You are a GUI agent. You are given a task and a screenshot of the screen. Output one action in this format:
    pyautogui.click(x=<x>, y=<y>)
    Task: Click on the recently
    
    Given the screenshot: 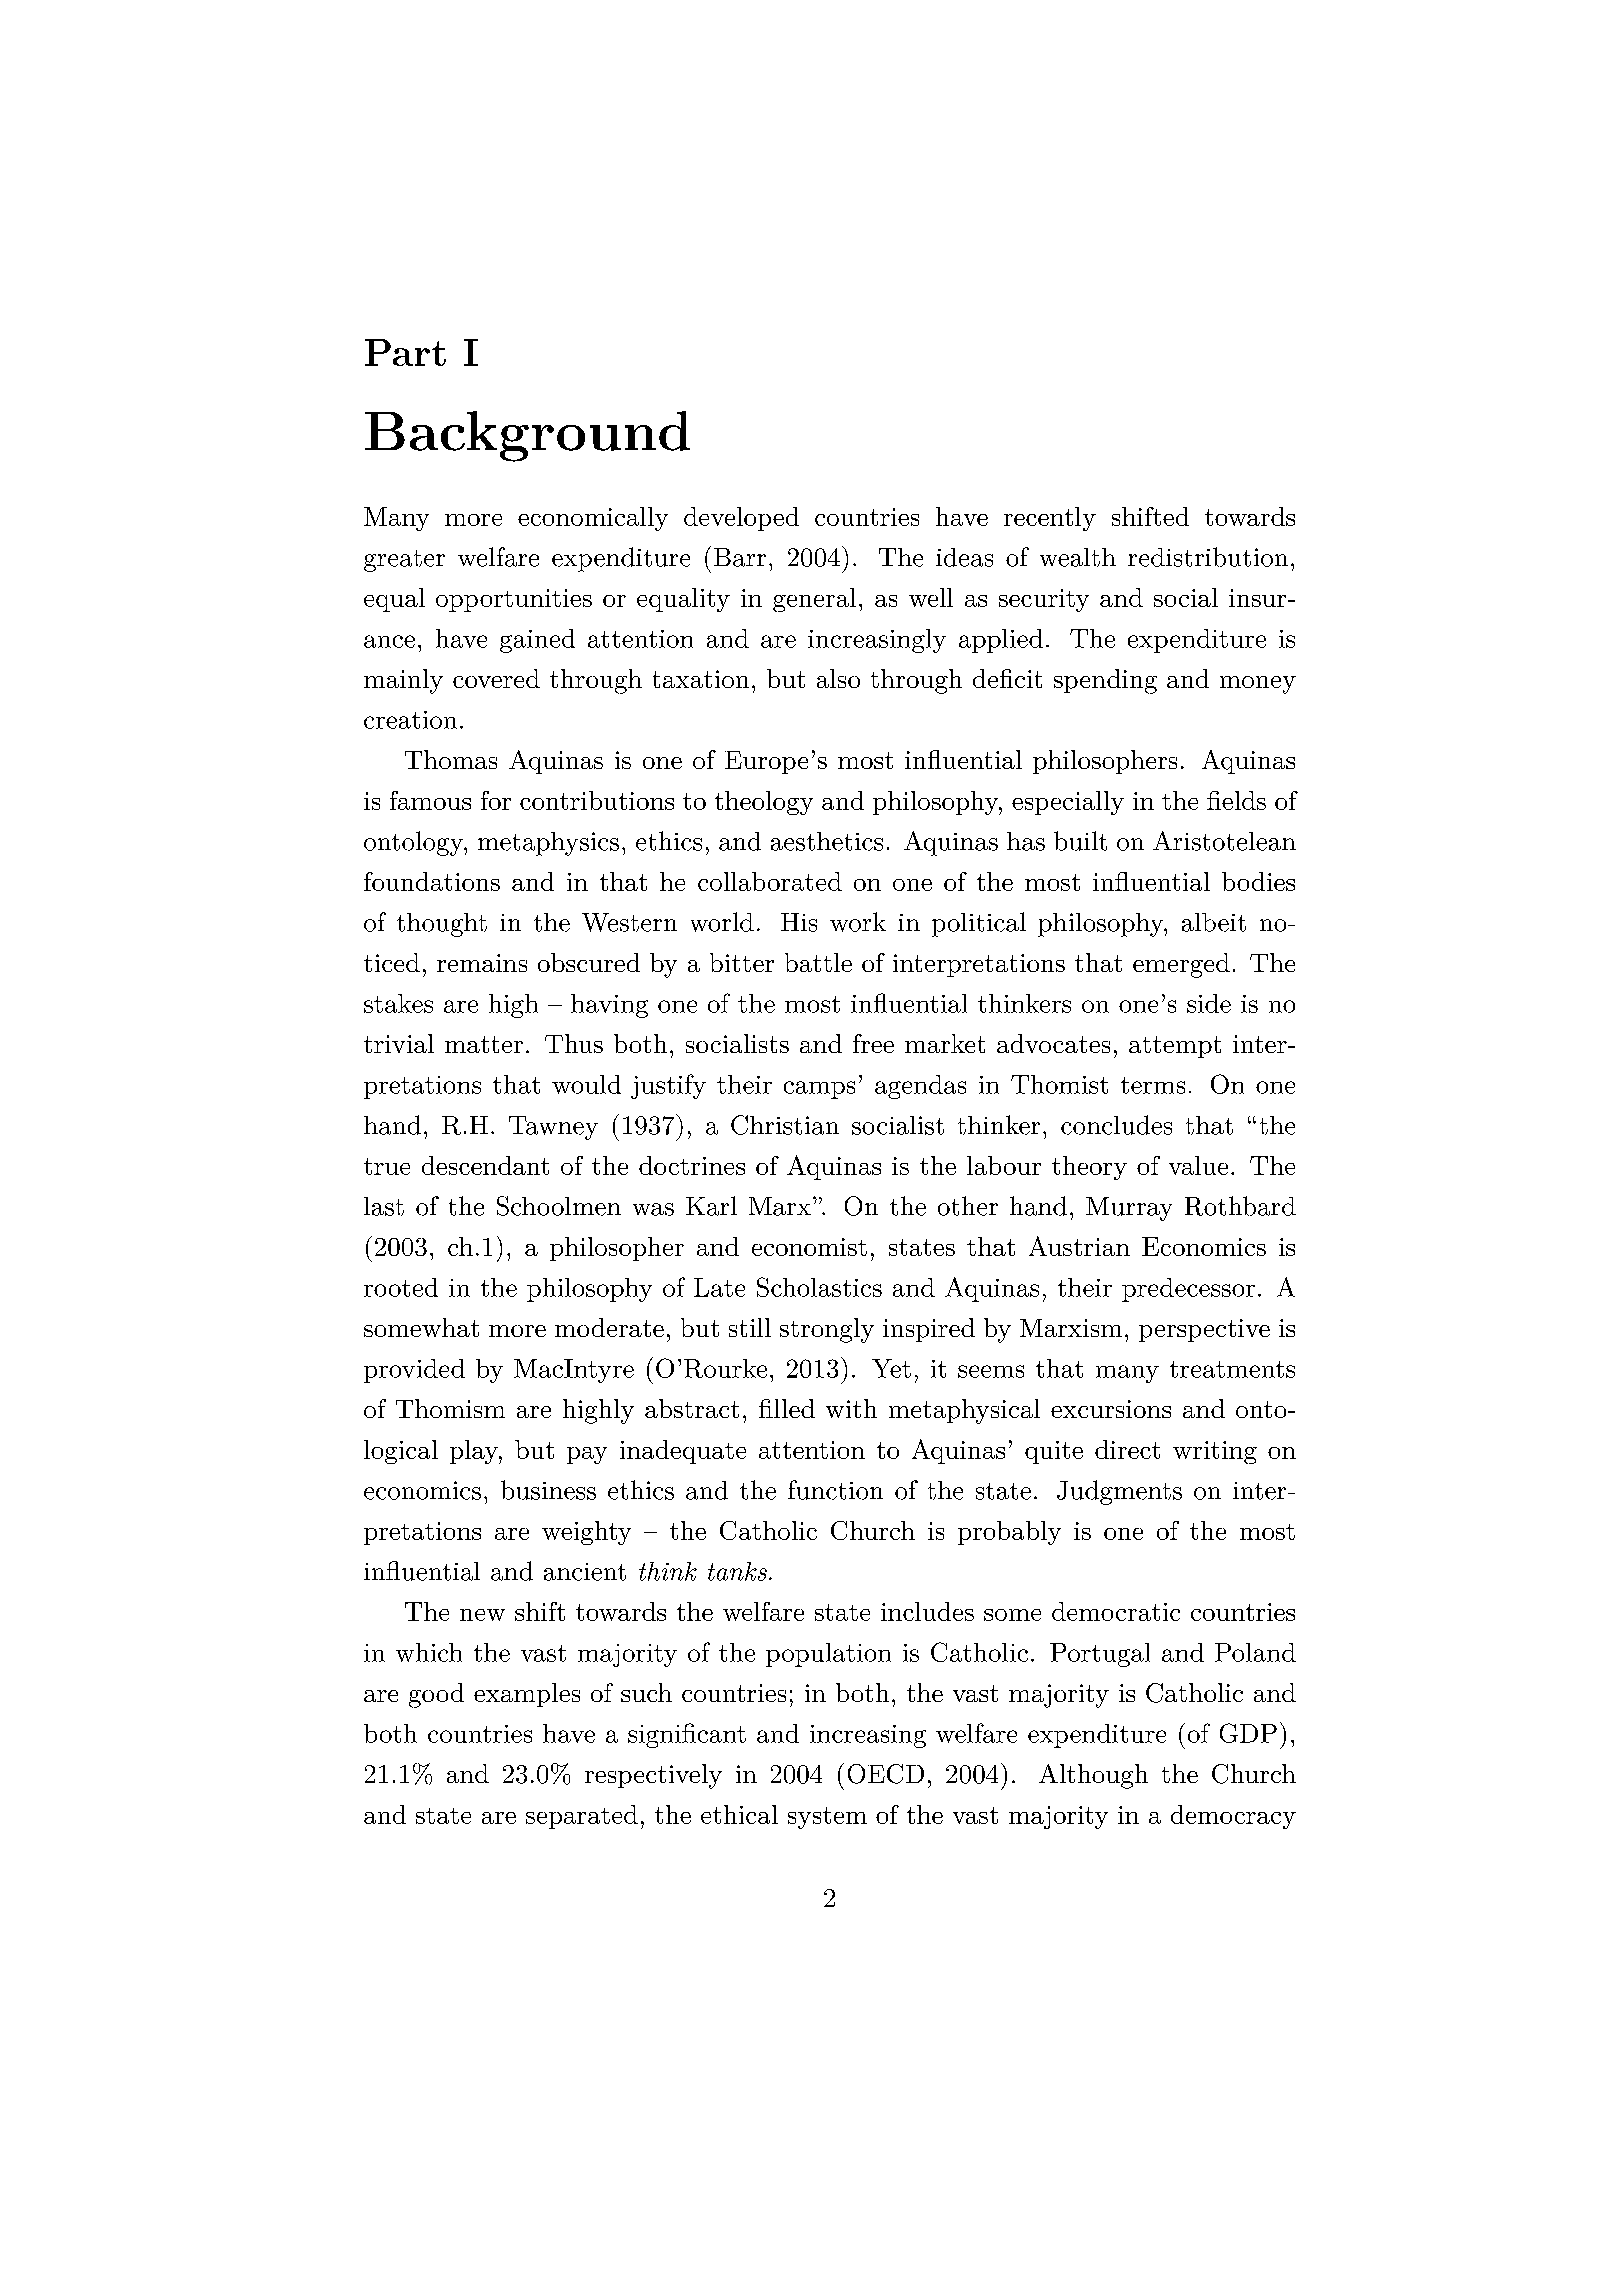 What is the action you would take?
    pyautogui.click(x=1050, y=519)
